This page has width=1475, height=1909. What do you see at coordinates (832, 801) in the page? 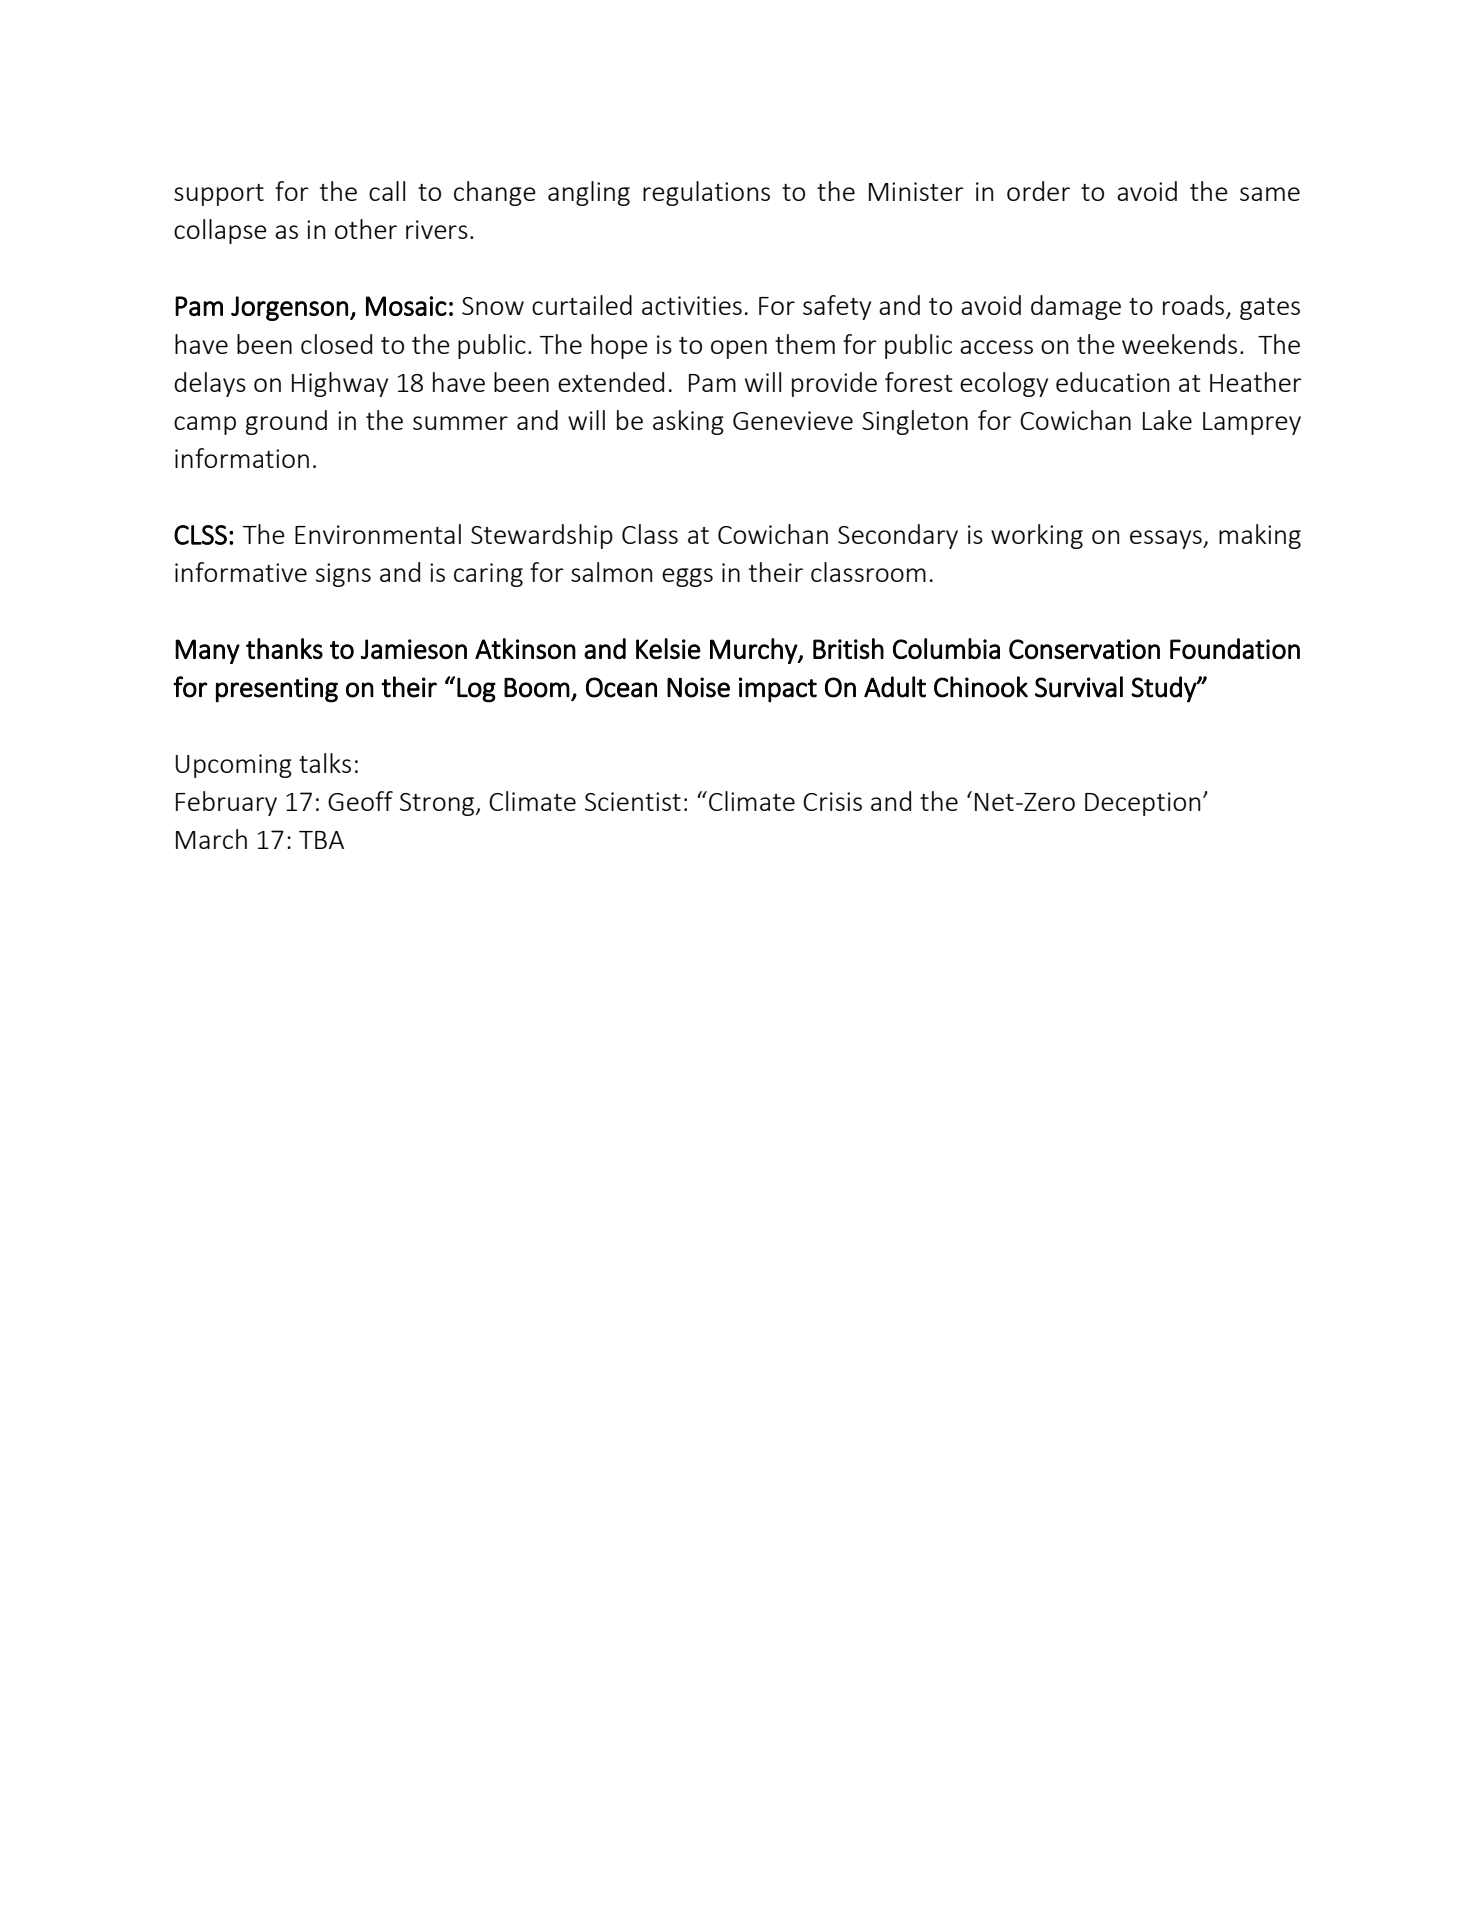
I see `Crisis` at bounding box center [832, 801].
